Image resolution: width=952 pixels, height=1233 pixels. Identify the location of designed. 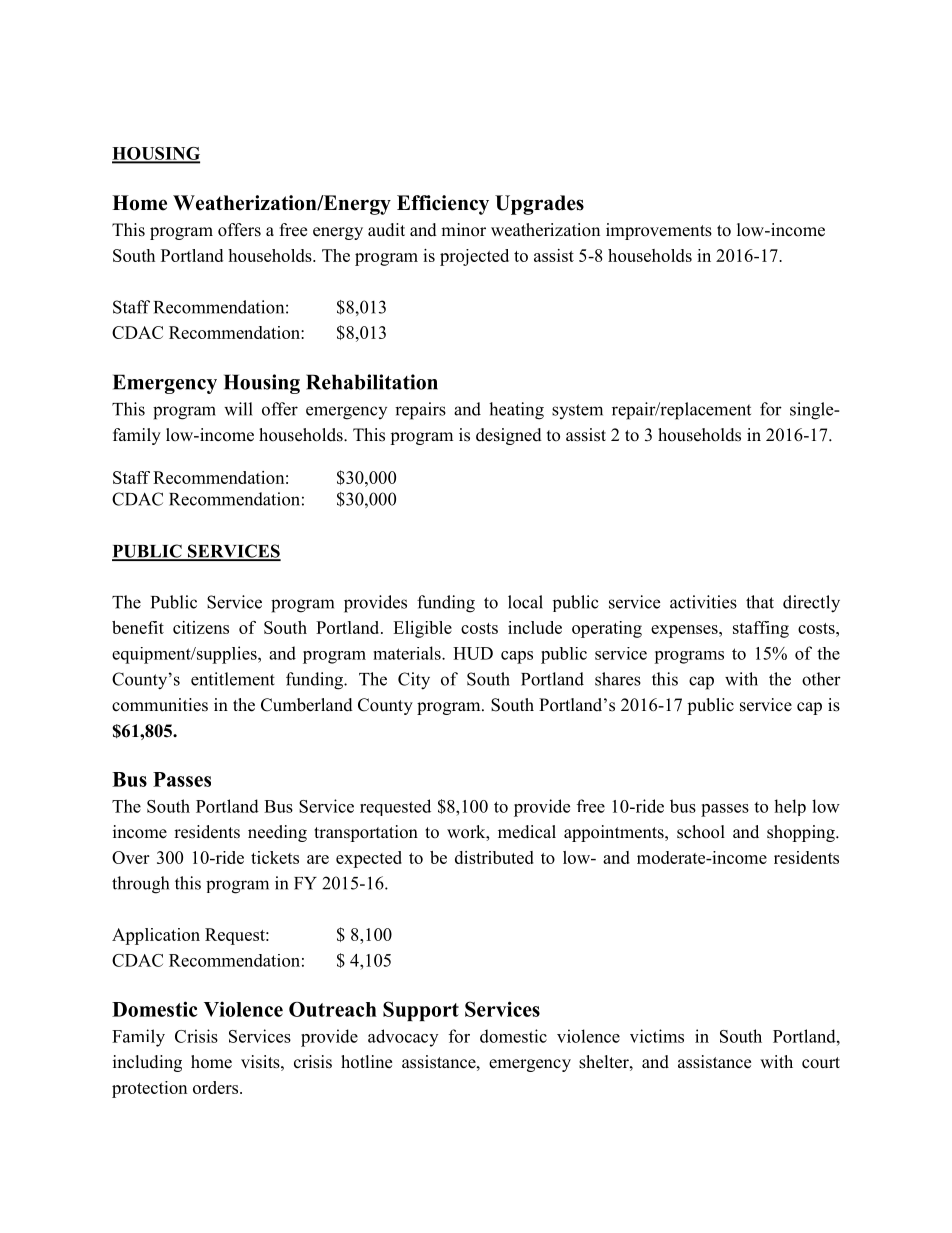
(509, 436).
